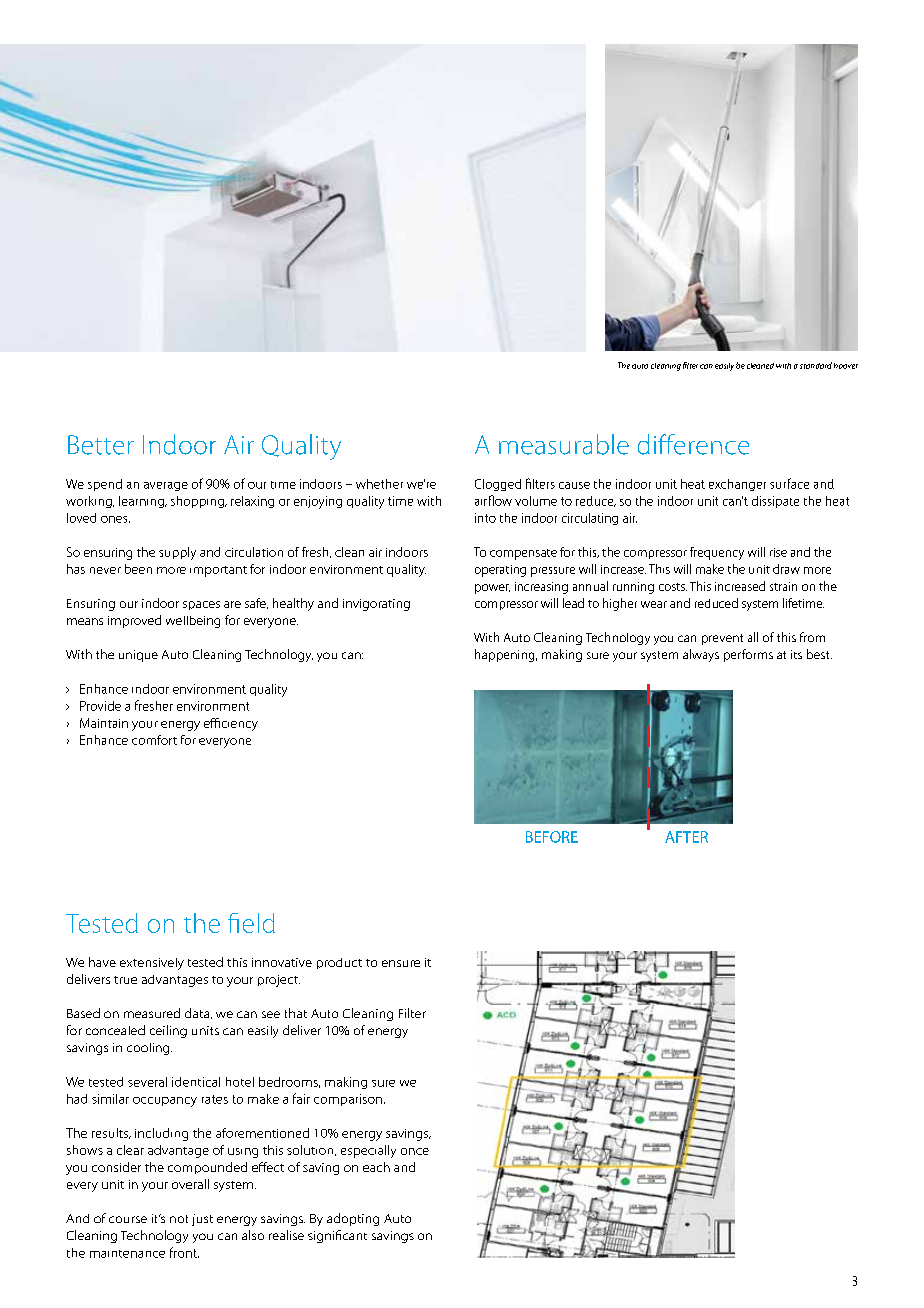 The height and width of the screenshot is (1308, 924). Describe the element at coordinates (748, 655) in the screenshot. I see `performs` at that location.
